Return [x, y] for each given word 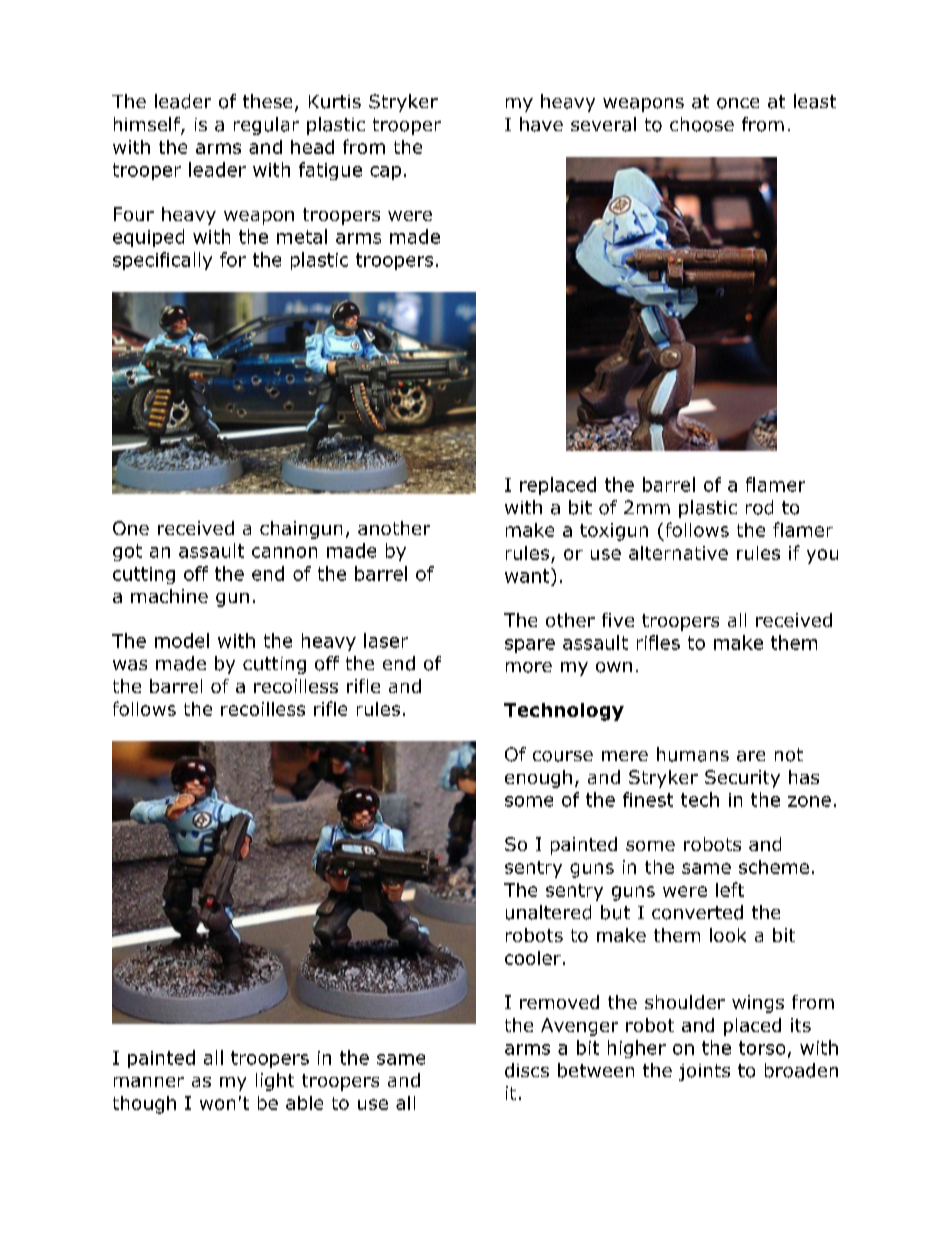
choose [702, 124]
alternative [678, 553]
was [130, 665]
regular [266, 126]
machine [169, 596]
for [233, 259]
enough [538, 779]
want [528, 575]
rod [759, 507]
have [541, 124]
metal [302, 236]
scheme [774, 867]
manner [149, 1082]
